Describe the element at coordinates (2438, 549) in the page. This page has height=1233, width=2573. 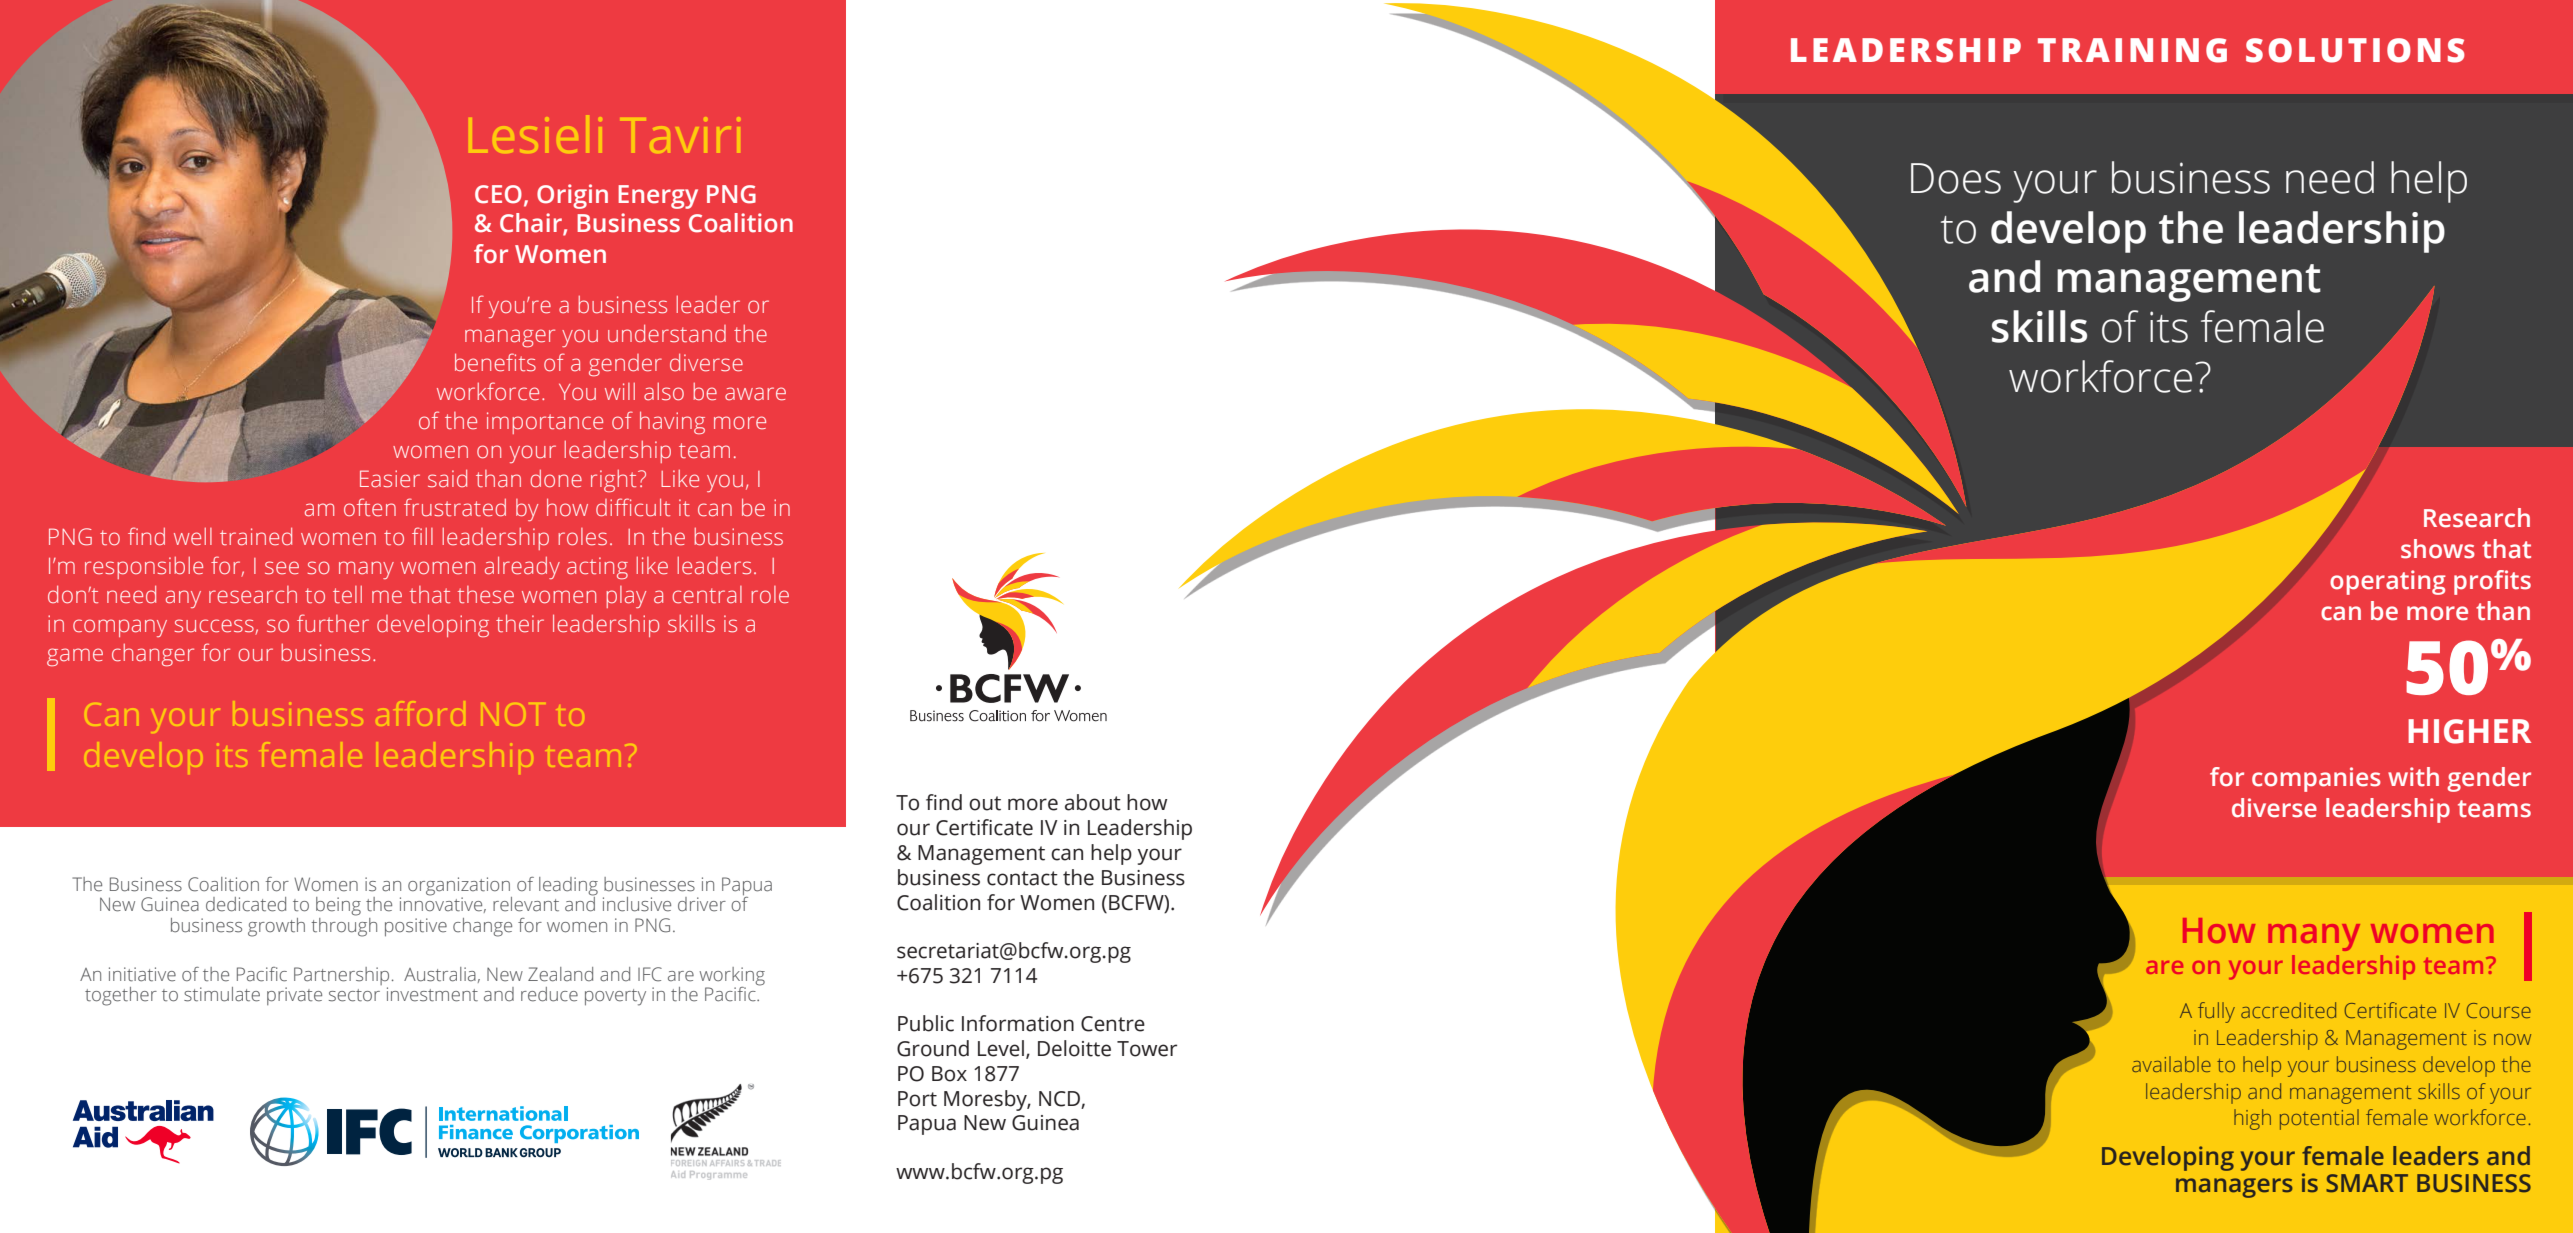
I see `shows` at that location.
